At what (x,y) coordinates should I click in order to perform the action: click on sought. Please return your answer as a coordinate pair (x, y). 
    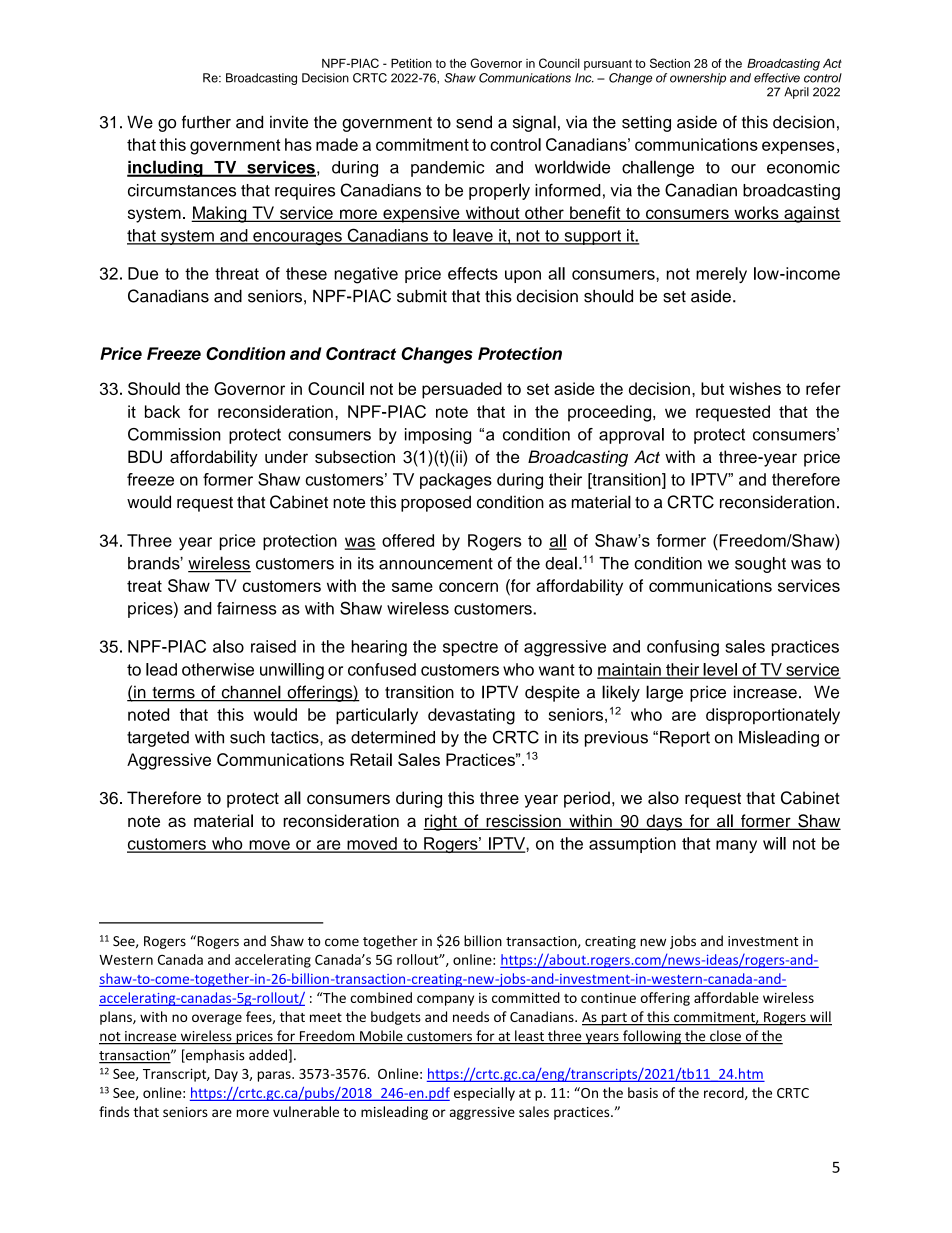
    Looking at the image, I should click on (760, 565).
